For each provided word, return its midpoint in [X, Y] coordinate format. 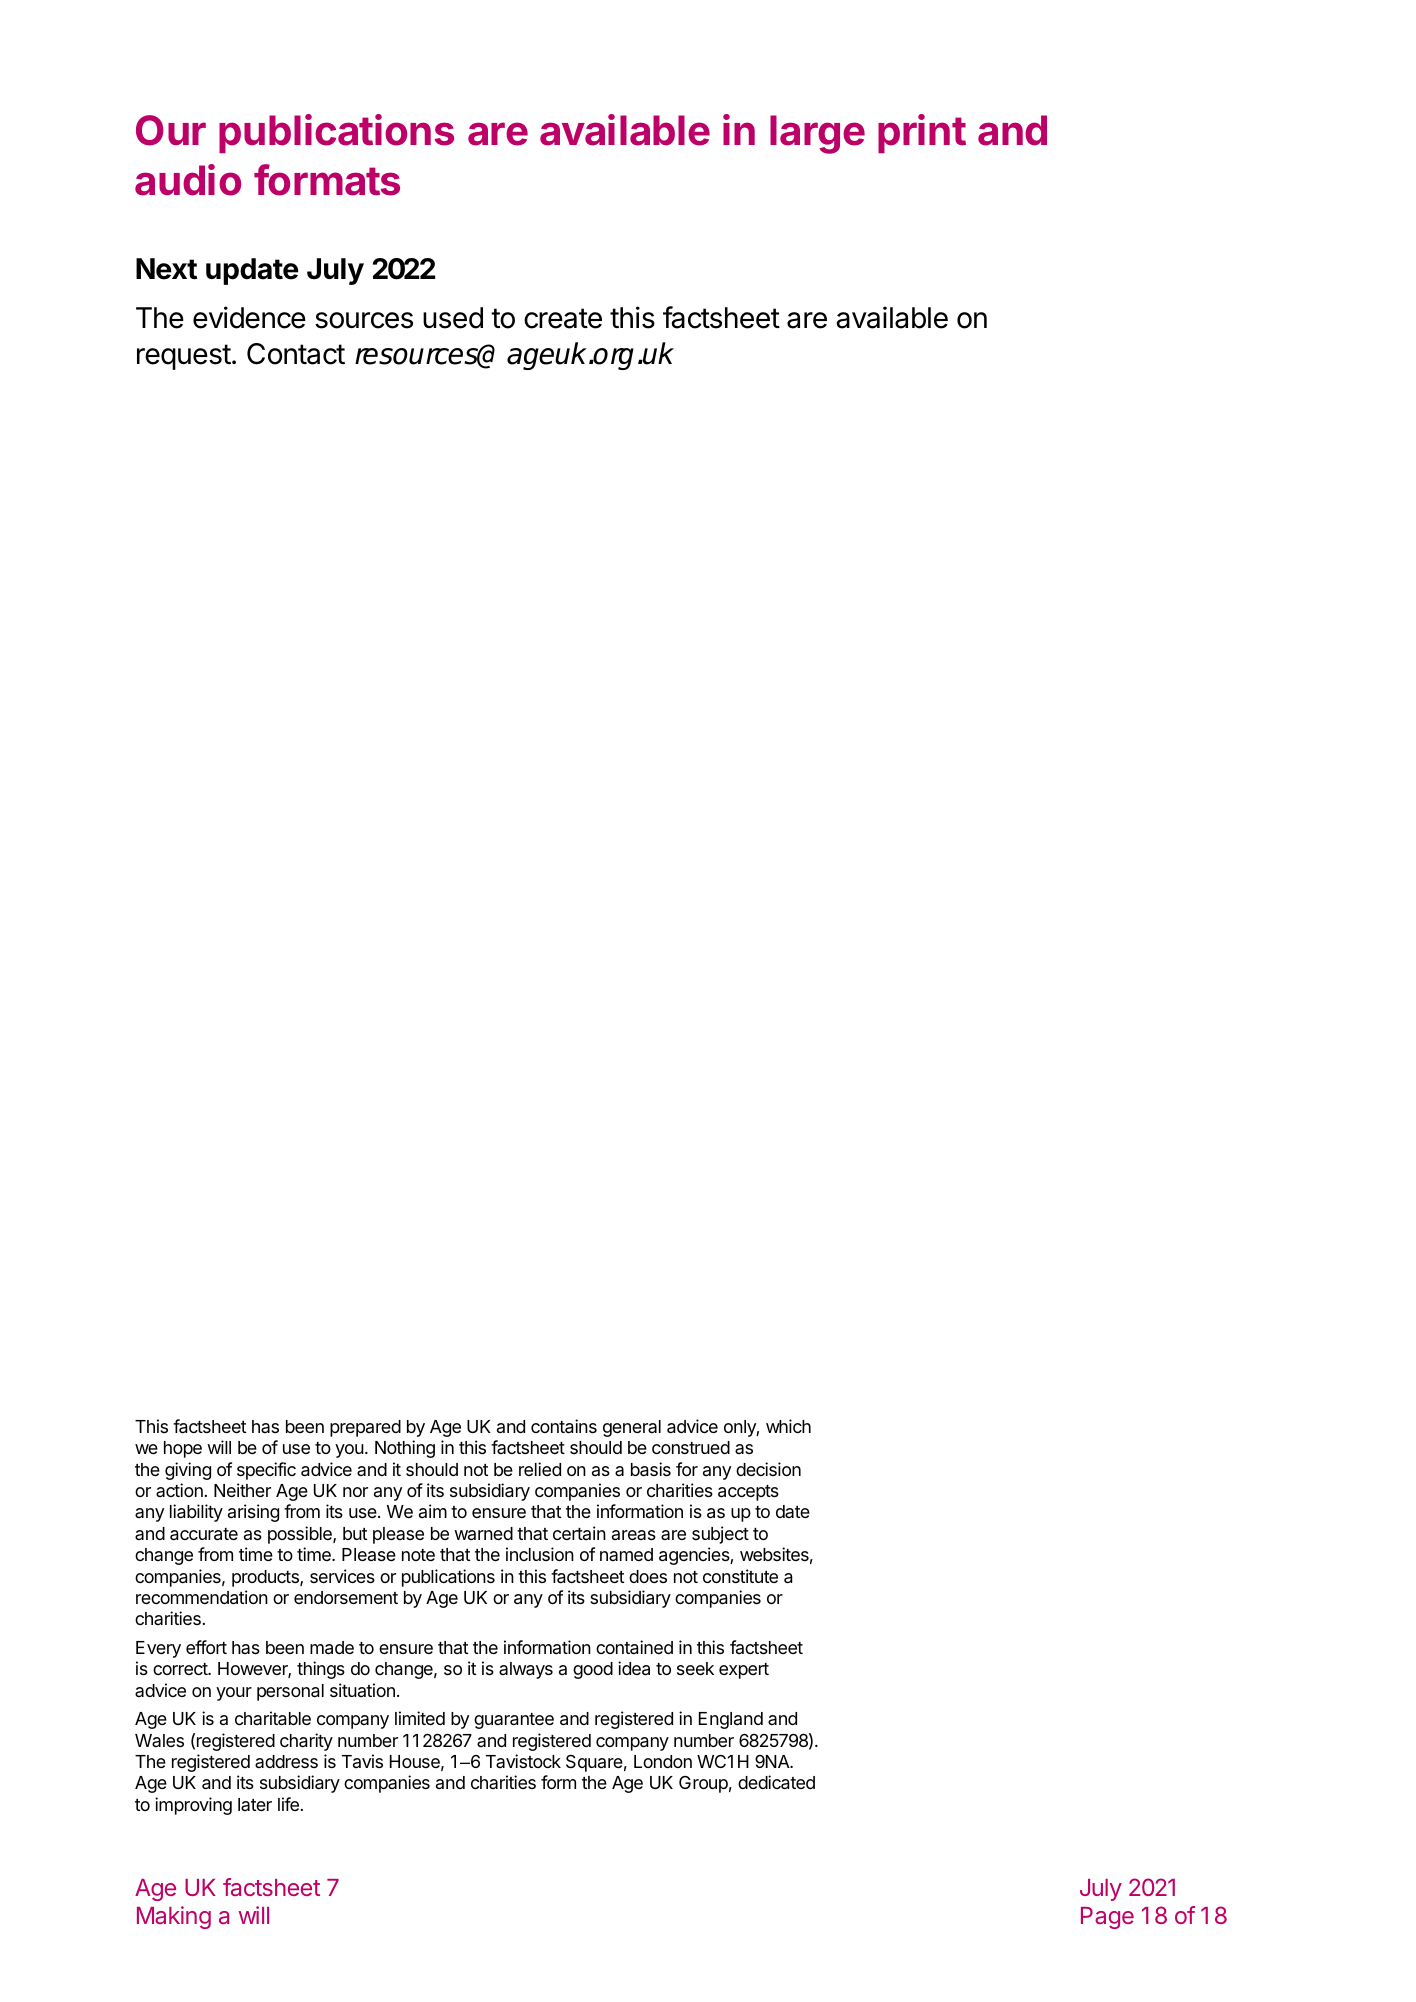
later [255, 1804]
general [632, 1428]
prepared [365, 1428]
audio [188, 180]
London [663, 1761]
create [563, 318]
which [788, 1426]
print [922, 133]
